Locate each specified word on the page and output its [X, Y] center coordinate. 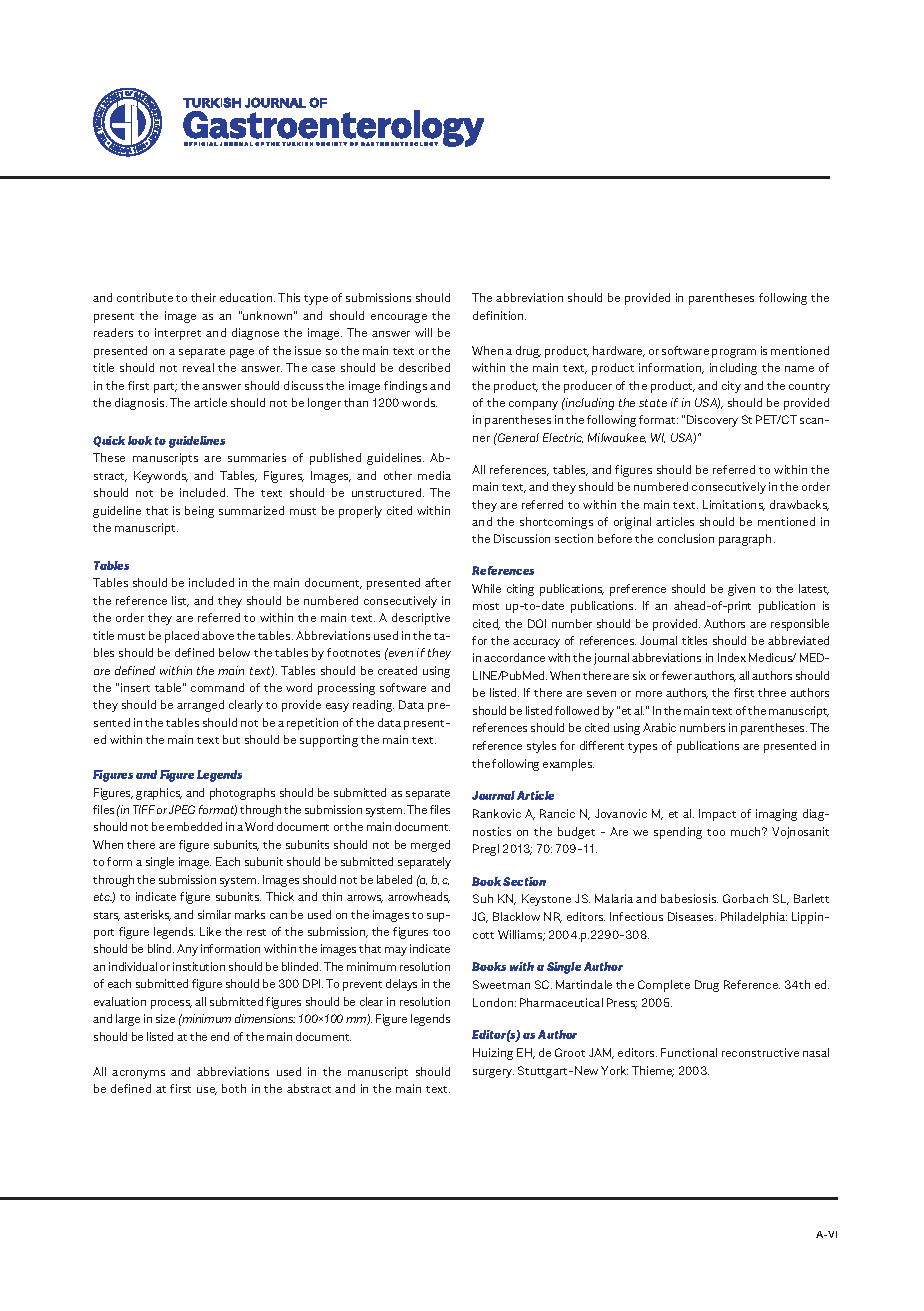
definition [499, 315]
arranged [200, 706]
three [772, 692]
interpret [178, 334]
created [397, 670]
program [734, 353]
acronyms [138, 1074]
